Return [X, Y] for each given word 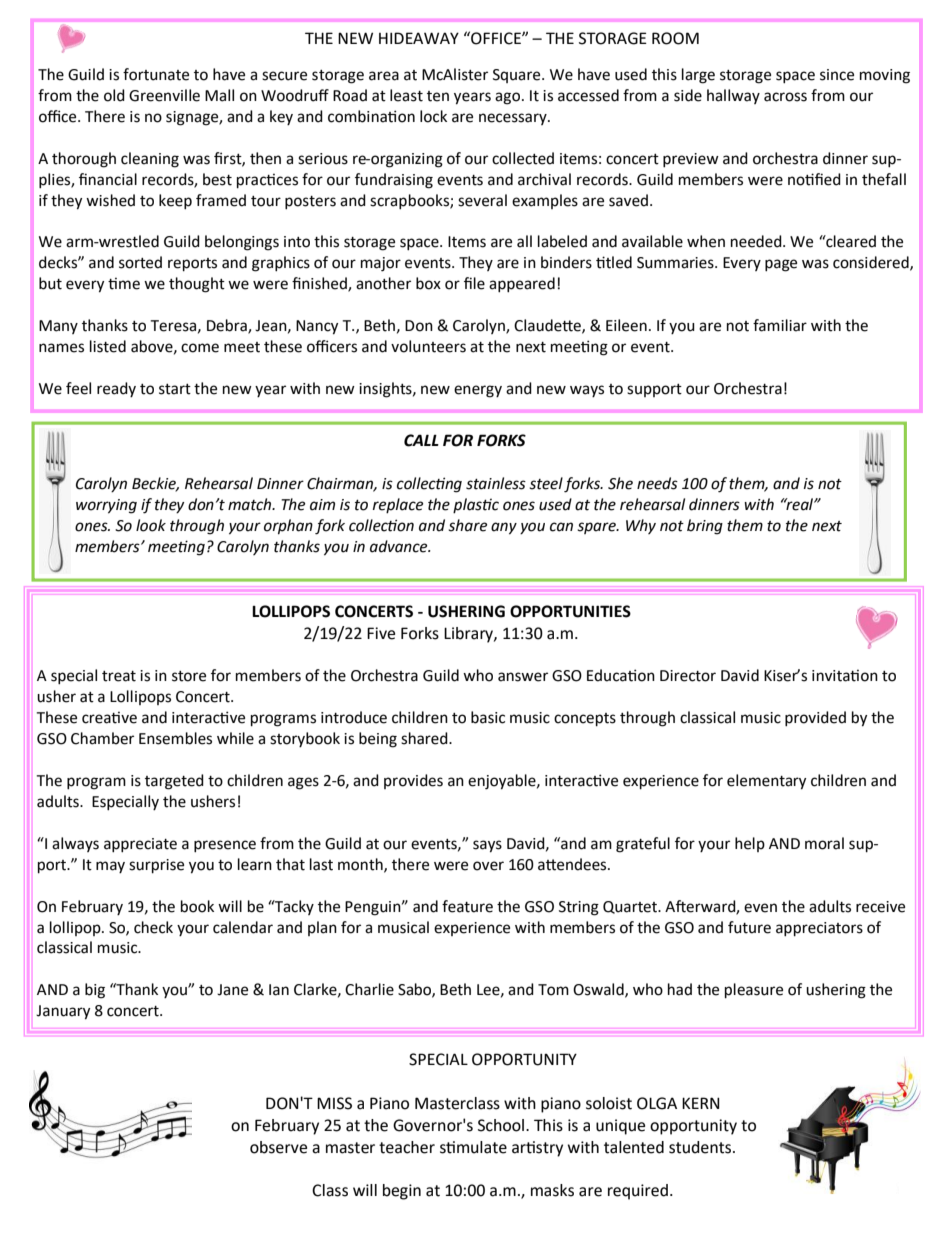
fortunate [156, 74]
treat [119, 676]
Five [381, 633]
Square [518, 76]
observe [278, 1147]
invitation [845, 675]
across [785, 97]
